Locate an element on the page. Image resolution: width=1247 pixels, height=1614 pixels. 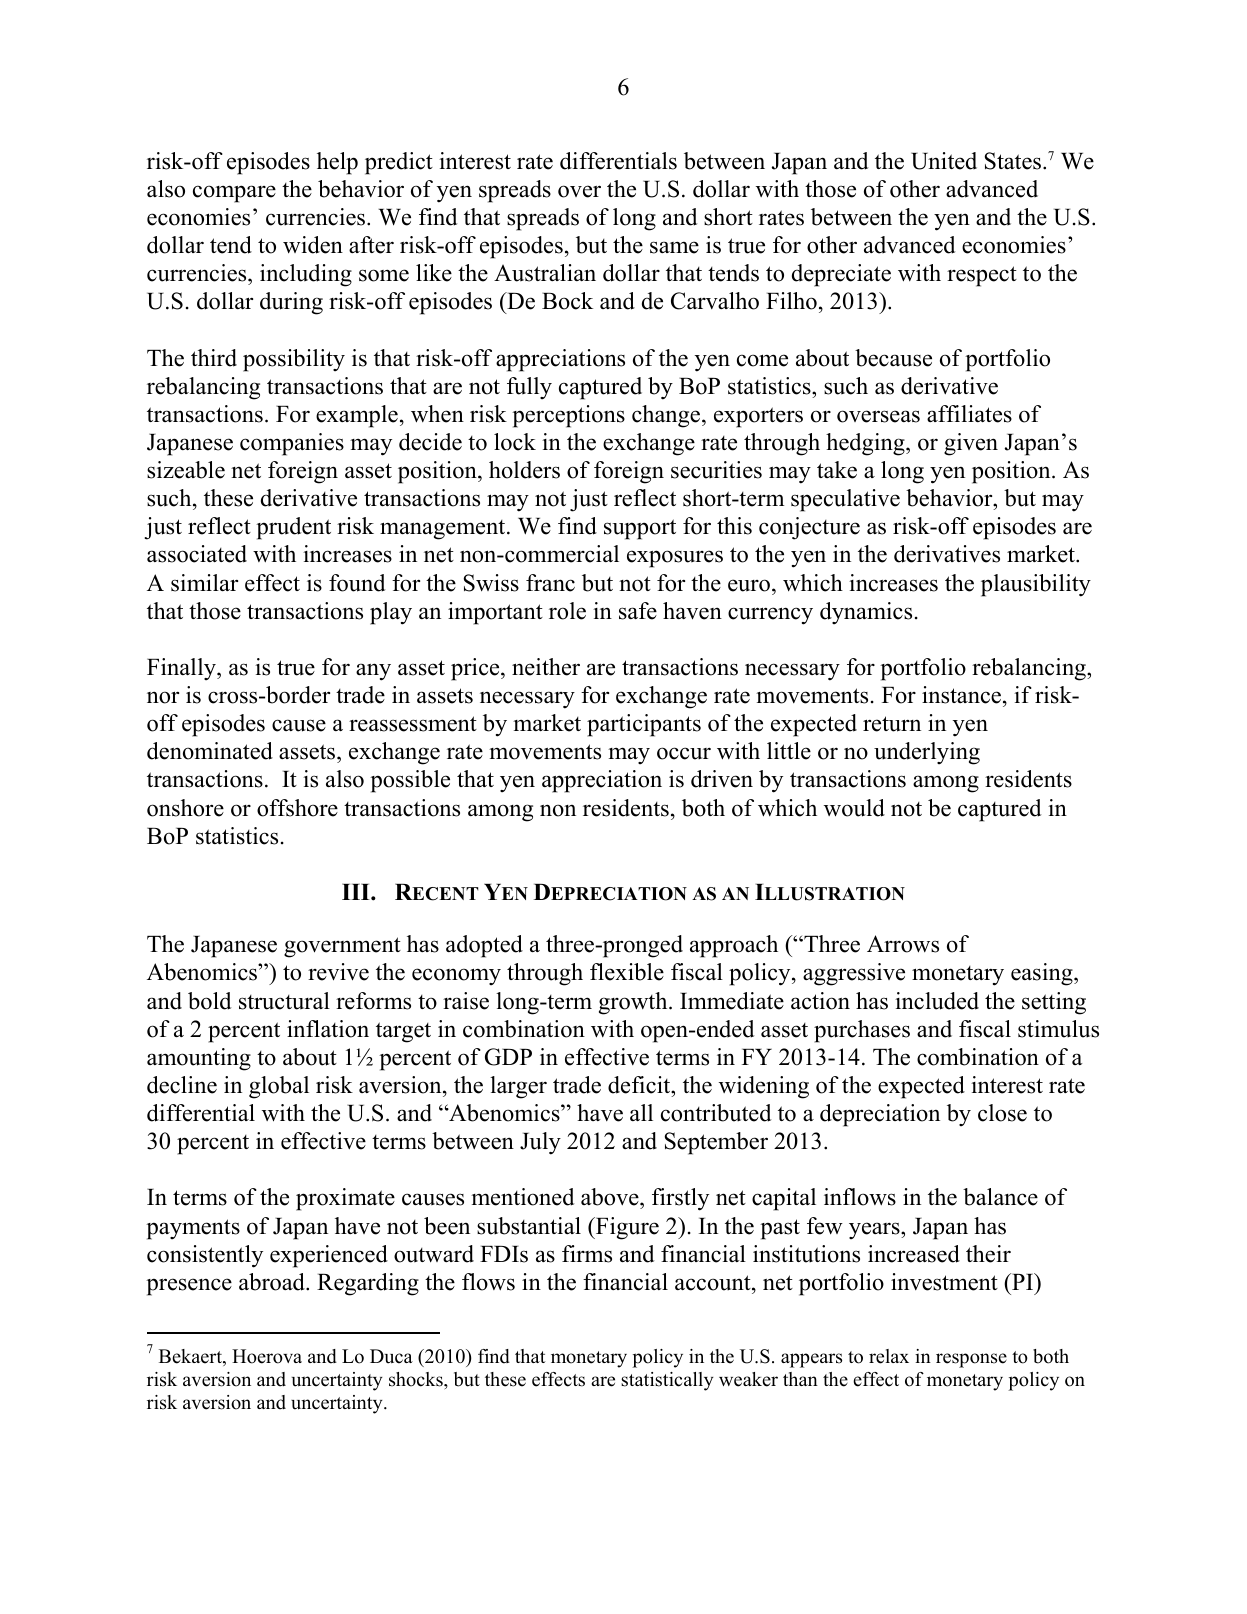
underlying is located at coordinates (927, 753).
